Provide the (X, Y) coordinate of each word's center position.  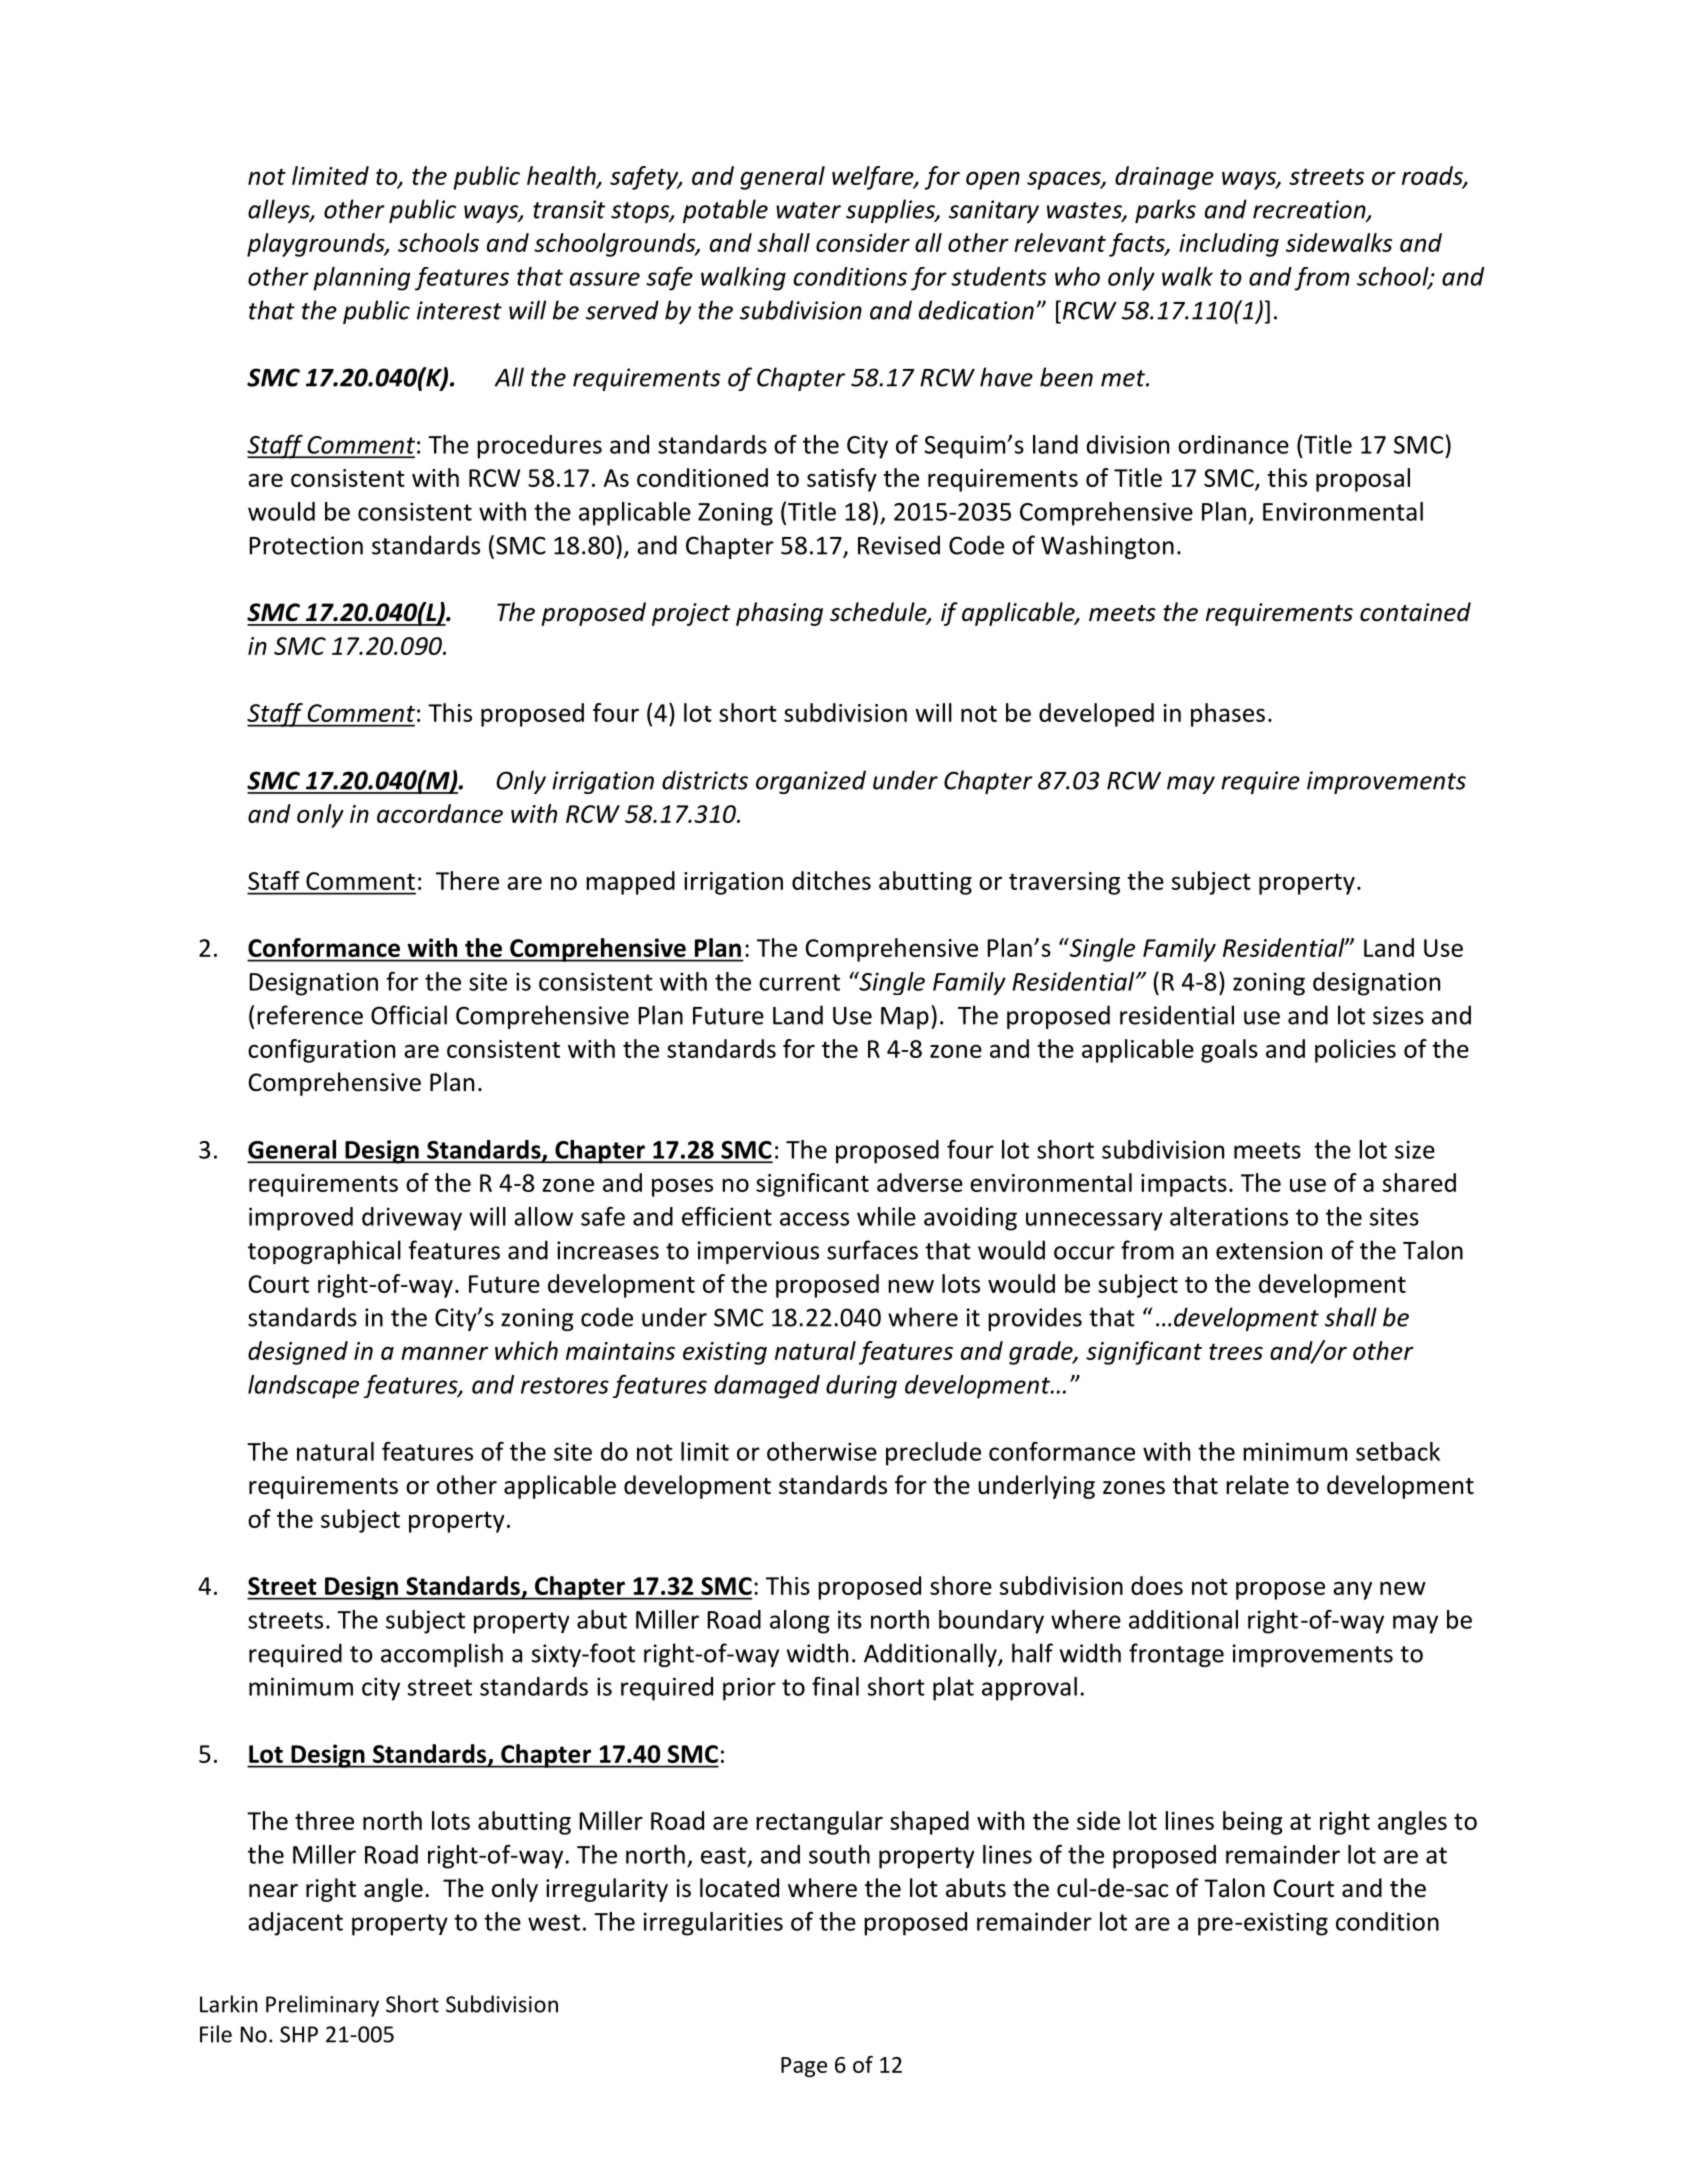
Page (804, 2067)
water (808, 210)
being (1253, 1823)
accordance (440, 813)
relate (1257, 1485)
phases (1228, 715)
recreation (1310, 210)
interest (459, 310)
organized (811, 782)
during (861, 1387)
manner (444, 1353)
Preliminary (322, 2006)
